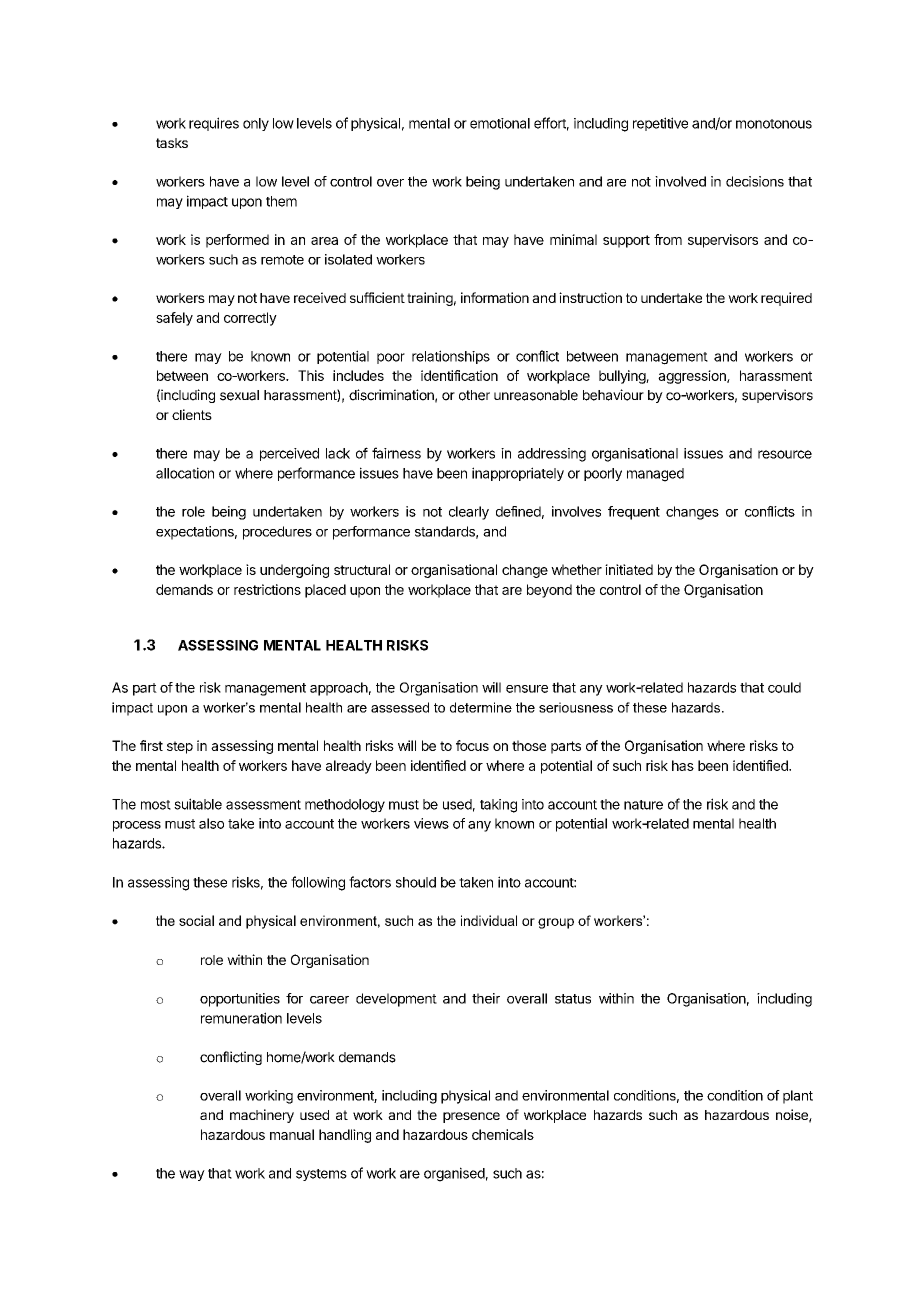 The width and height of the page is (924, 1308). Describe the element at coordinates (471, 1117) in the page. I see `presence` at that location.
